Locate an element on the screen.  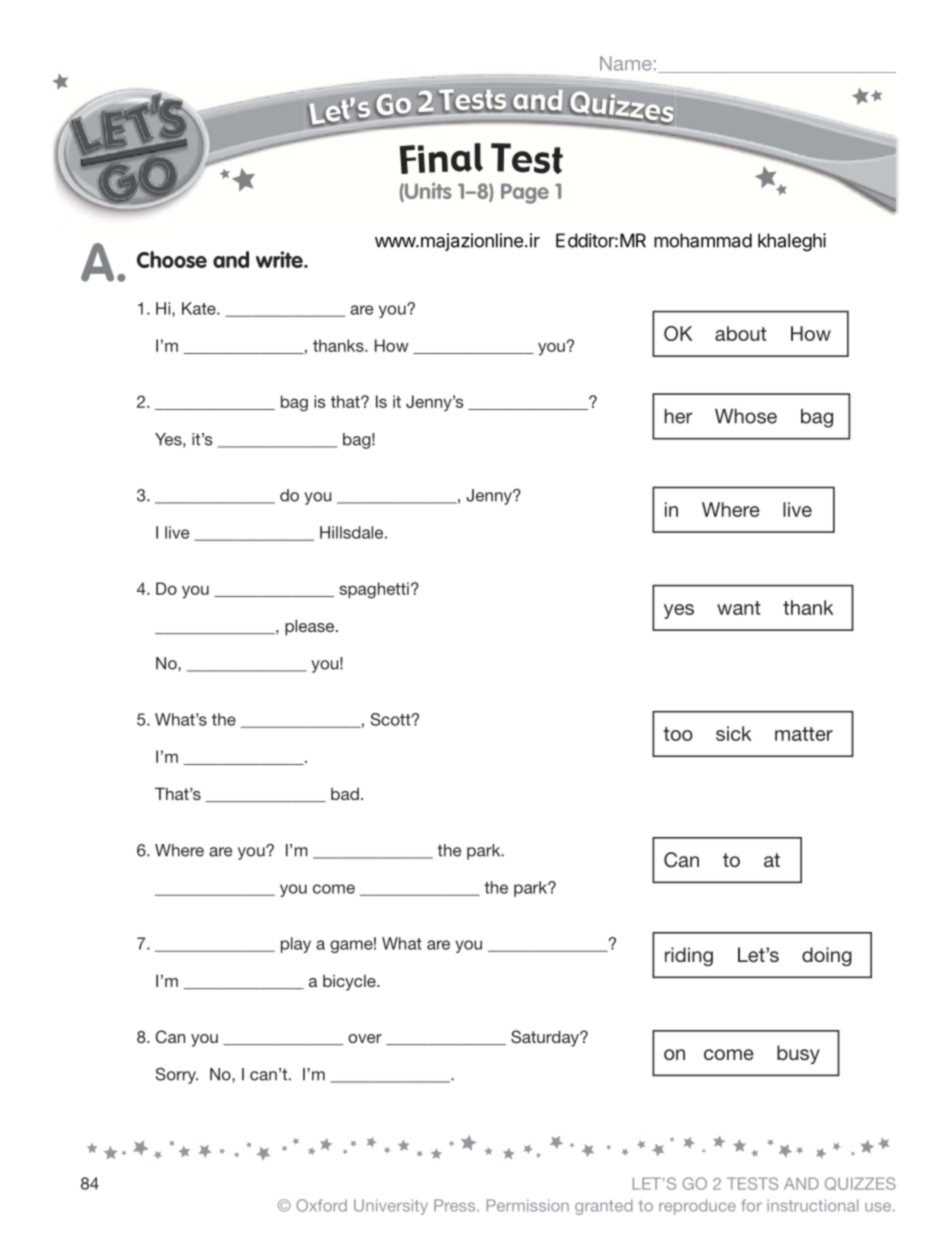
mohammad is located at coordinates (703, 240).
